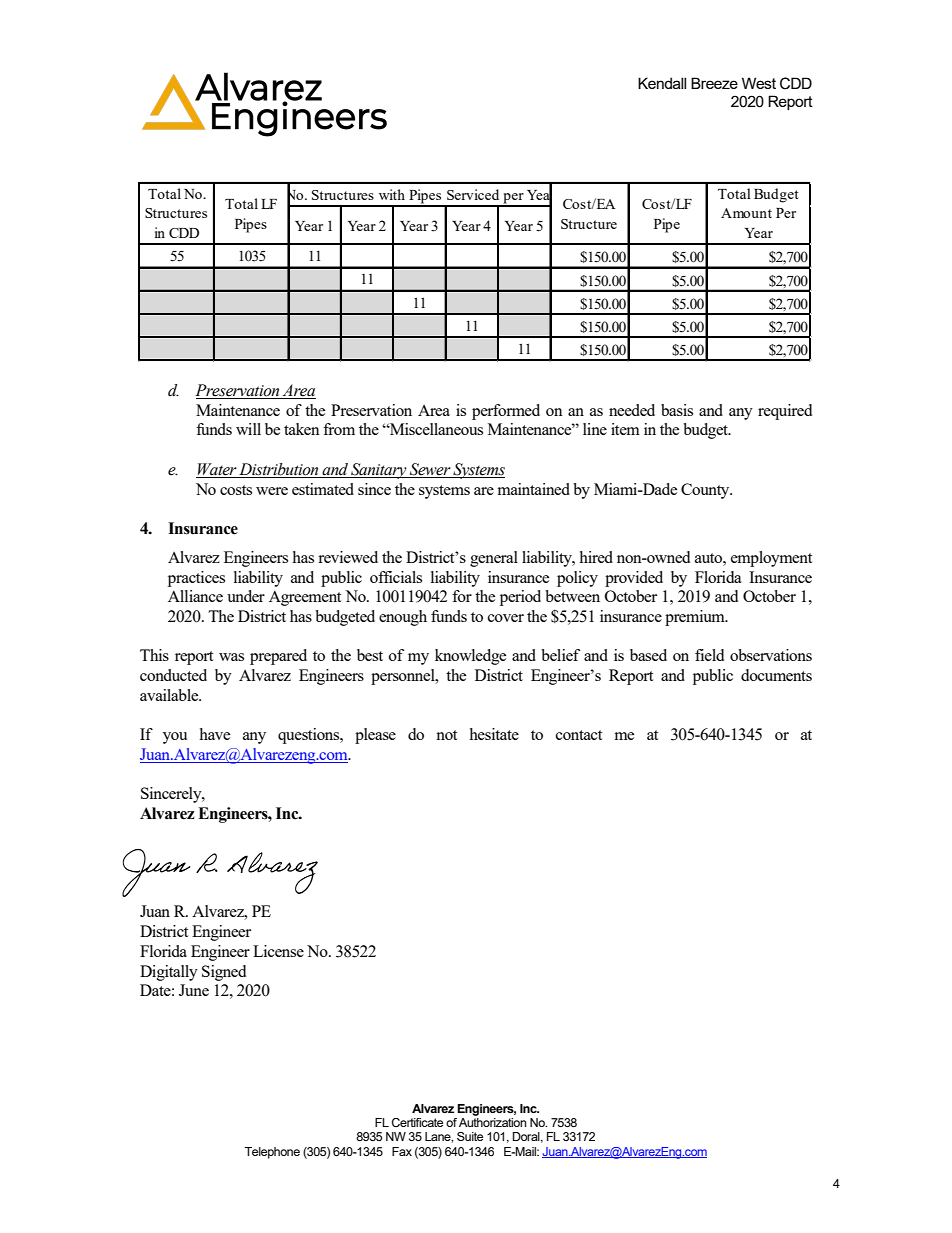 The width and height of the screenshot is (952, 1233). What do you see at coordinates (579, 735) in the screenshot?
I see `contact` at bounding box center [579, 735].
